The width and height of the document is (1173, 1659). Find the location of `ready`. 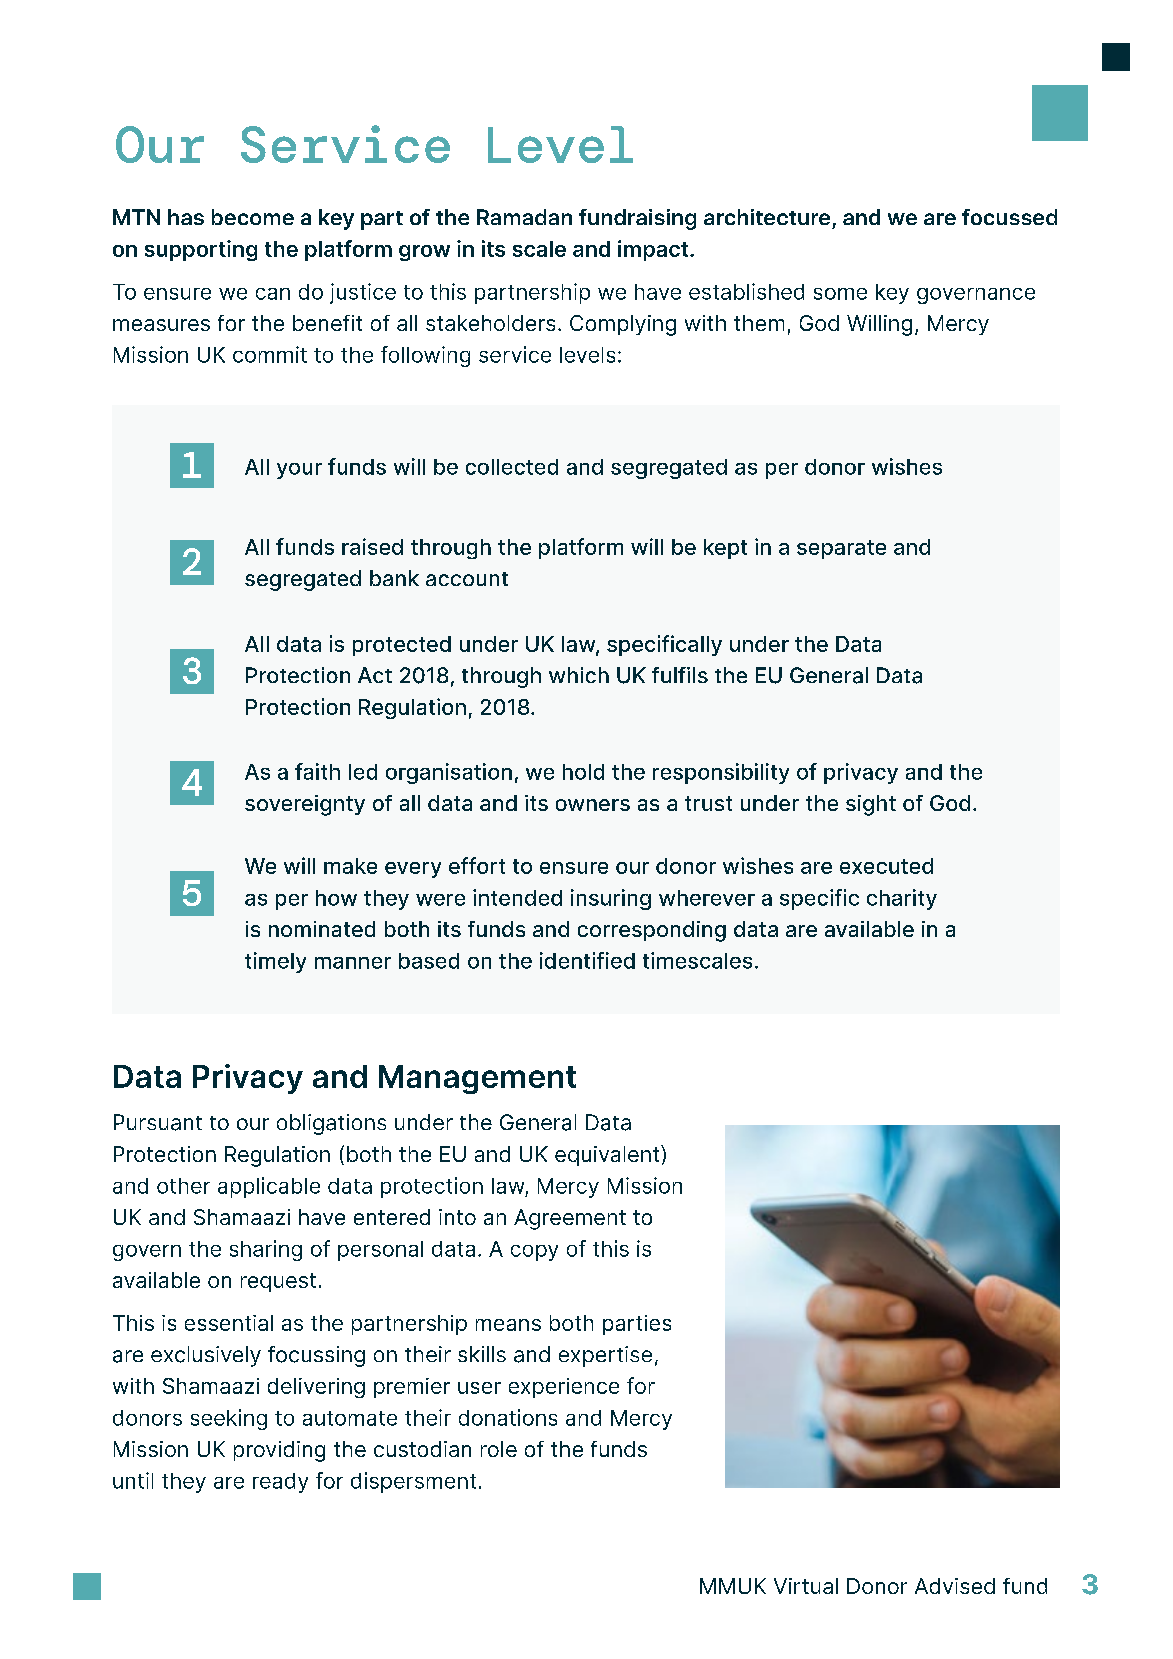

ready is located at coordinates (280, 1483).
